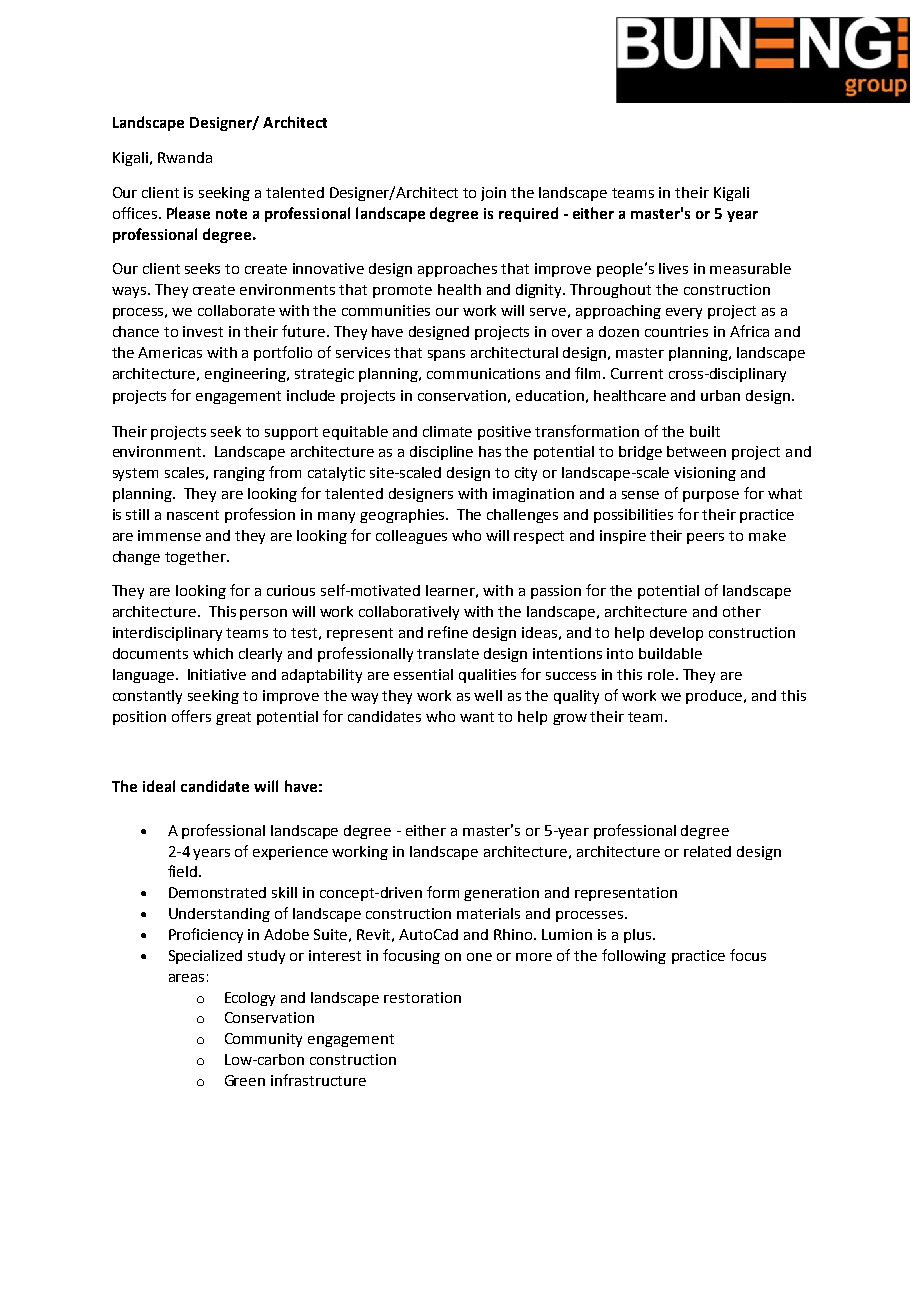 The image size is (924, 1308). Describe the element at coordinates (493, 194) in the screenshot. I see `join` at that location.
